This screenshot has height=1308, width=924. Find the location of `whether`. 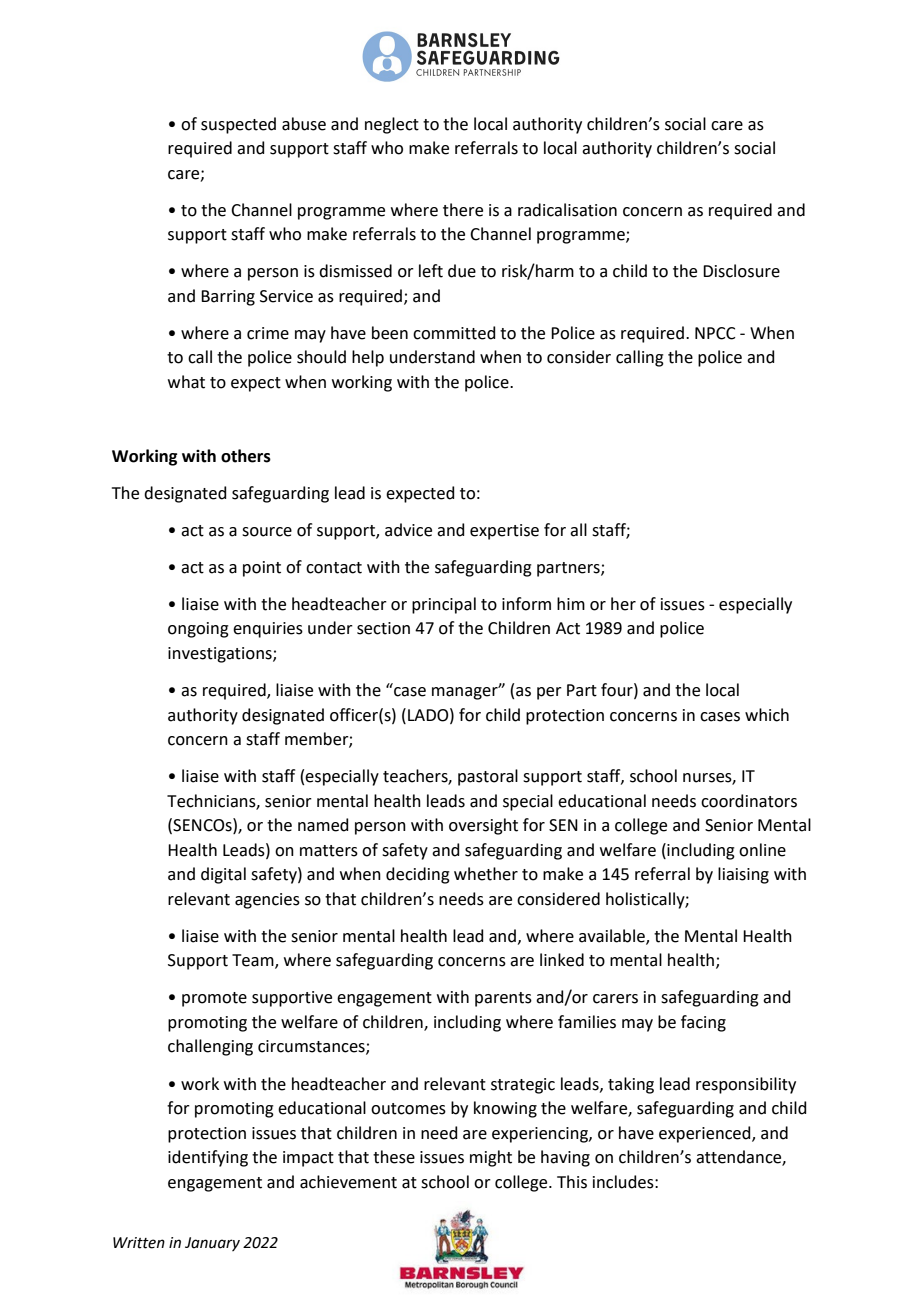

whether is located at coordinates (486, 874).
